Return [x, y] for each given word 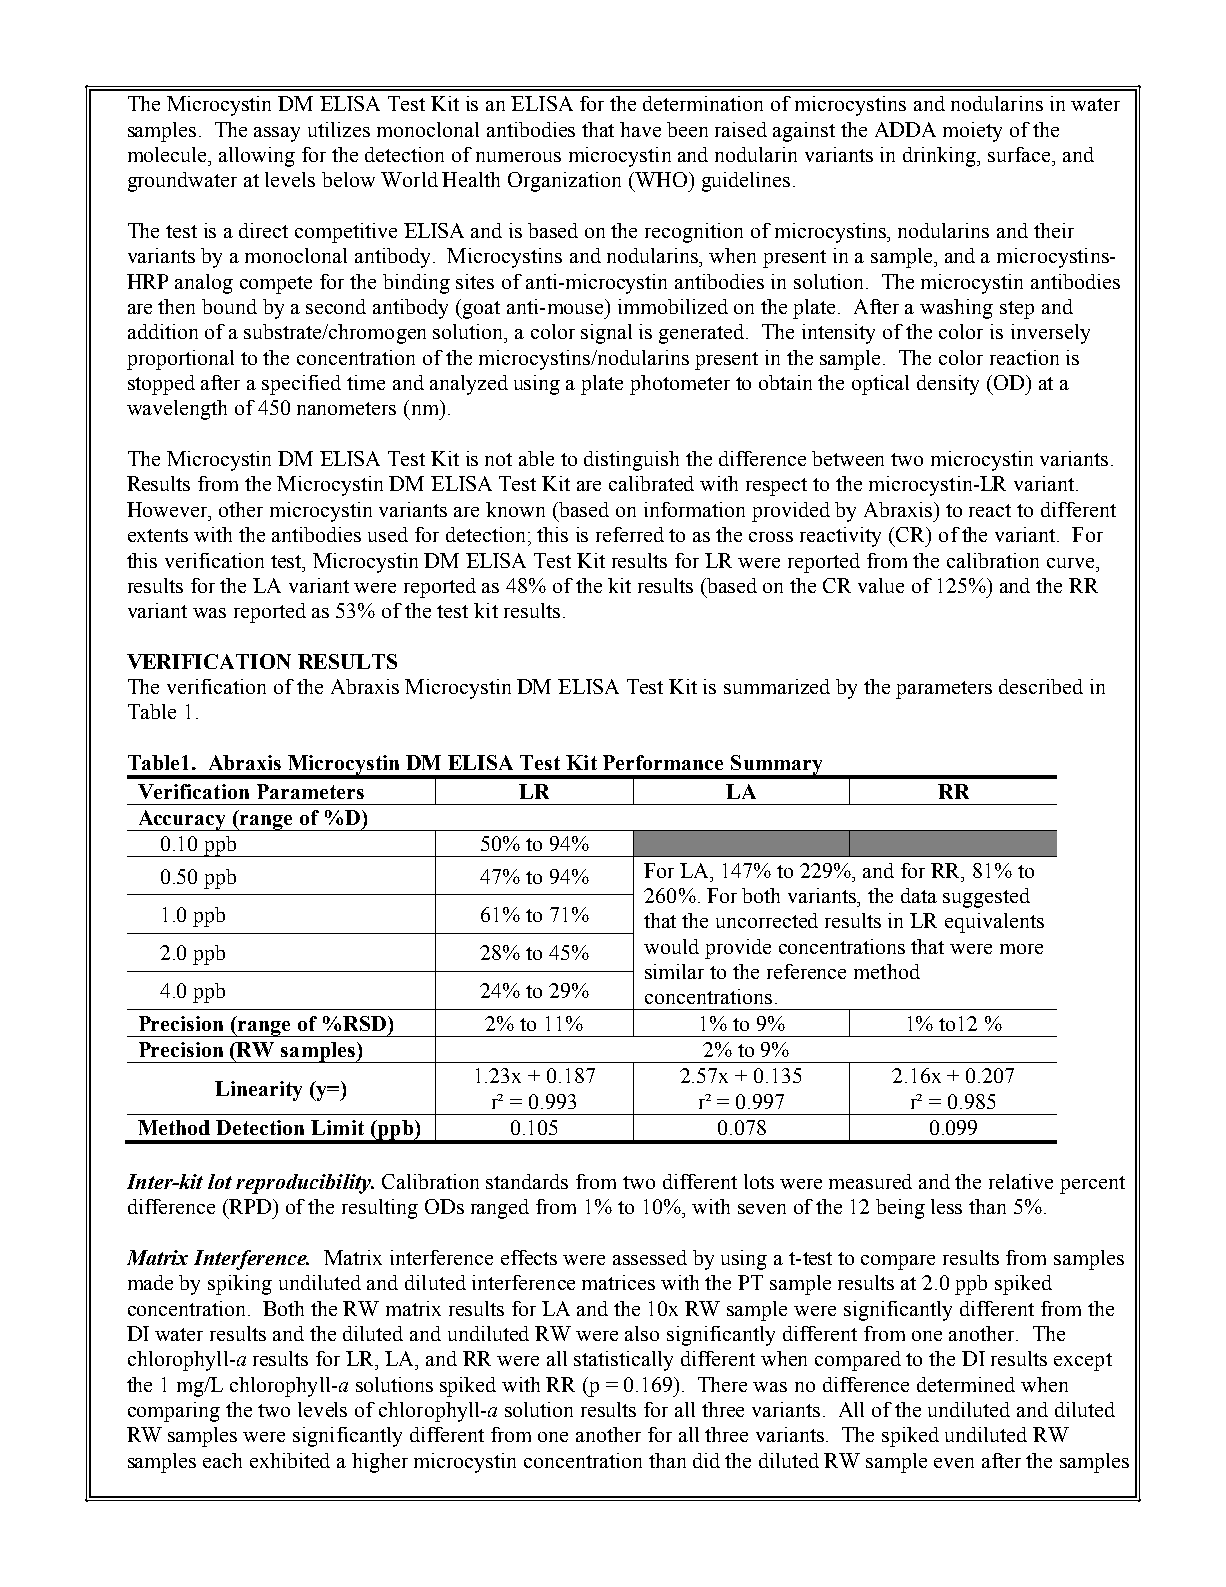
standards [527, 1181]
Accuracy [182, 820]
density [948, 385]
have [640, 129]
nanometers [346, 408]
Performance [663, 762]
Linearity [258, 1091]
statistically [623, 1361]
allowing [257, 157]
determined [966, 1384]
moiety [972, 132]
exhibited [290, 1460]
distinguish [631, 461]
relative [1021, 1181]
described [1041, 686]
